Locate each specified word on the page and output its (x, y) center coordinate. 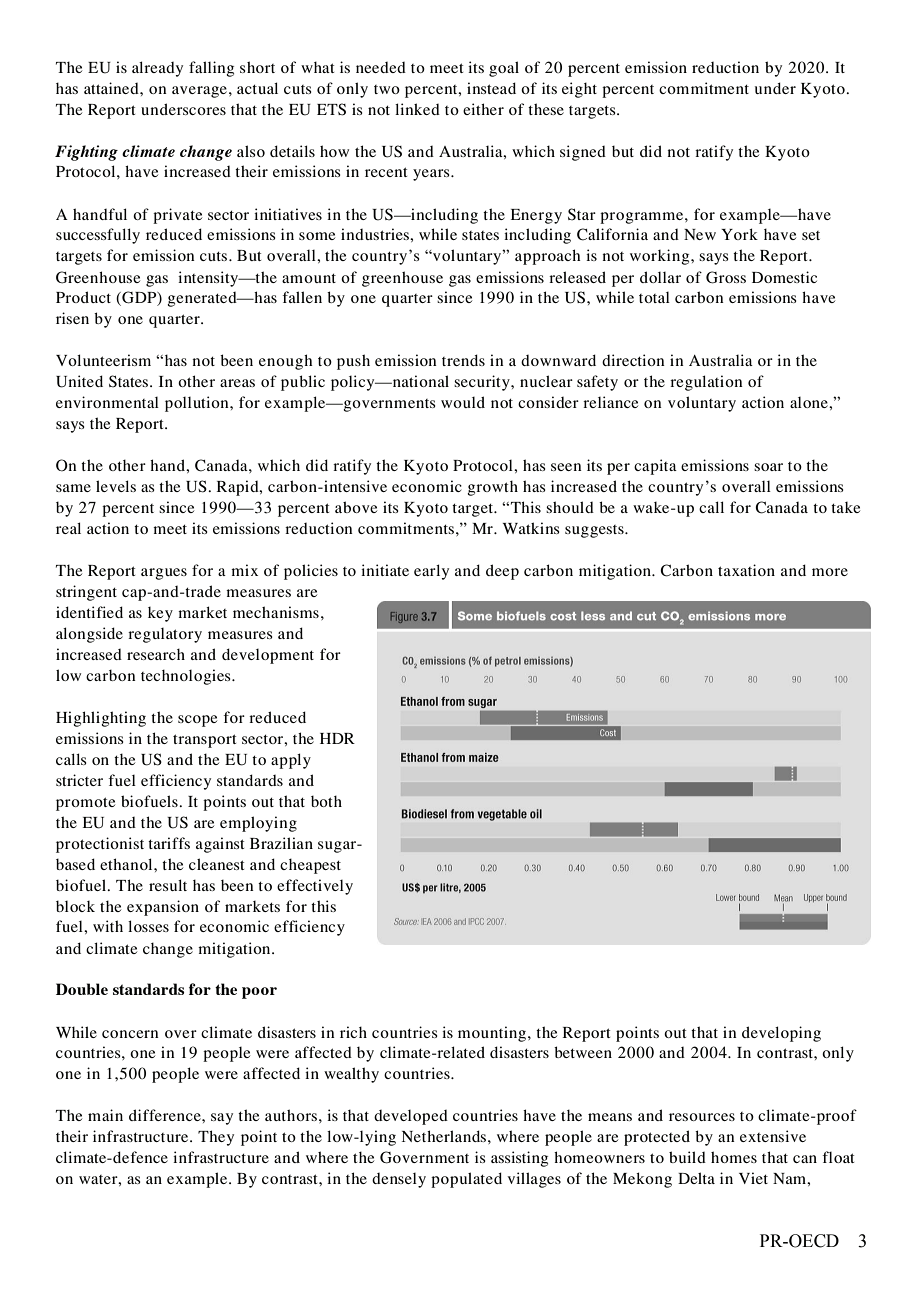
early (431, 572)
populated (466, 1180)
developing (781, 1034)
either (483, 109)
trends (463, 360)
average (199, 92)
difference (166, 1115)
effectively (315, 887)
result (168, 885)
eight (579, 90)
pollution (198, 404)
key (160, 614)
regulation (706, 383)
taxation (746, 570)
